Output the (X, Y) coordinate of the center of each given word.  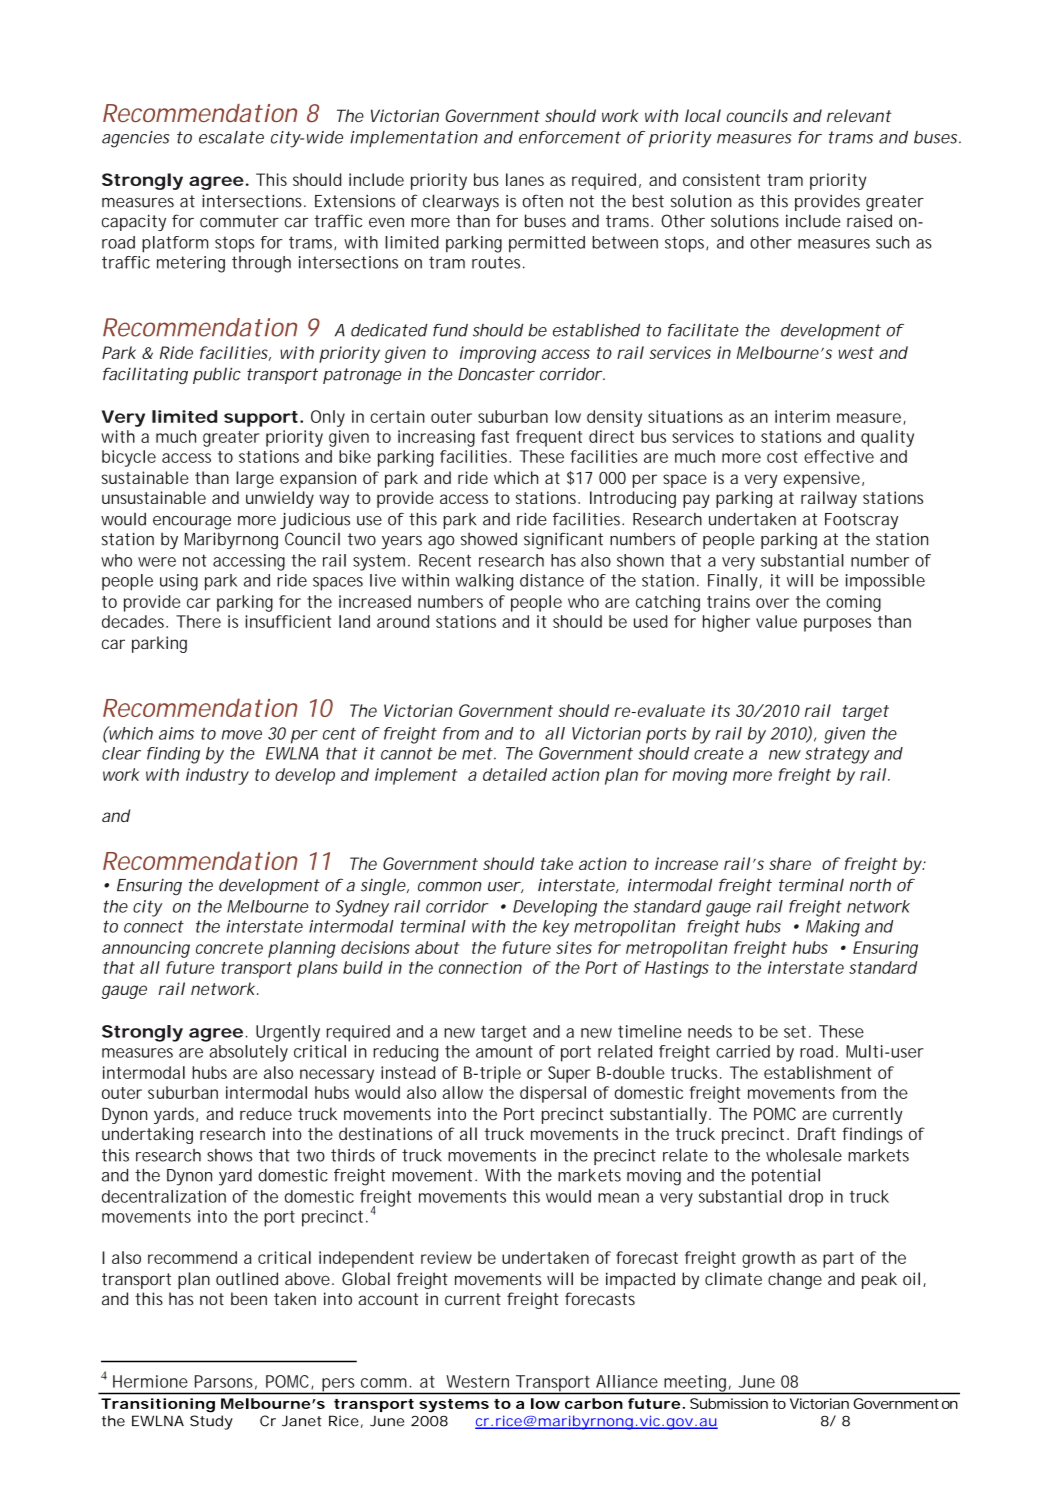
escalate (231, 137)
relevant (859, 115)
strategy (837, 755)
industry (217, 776)
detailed (515, 774)
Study (211, 1422)
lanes (525, 179)
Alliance (627, 1381)
